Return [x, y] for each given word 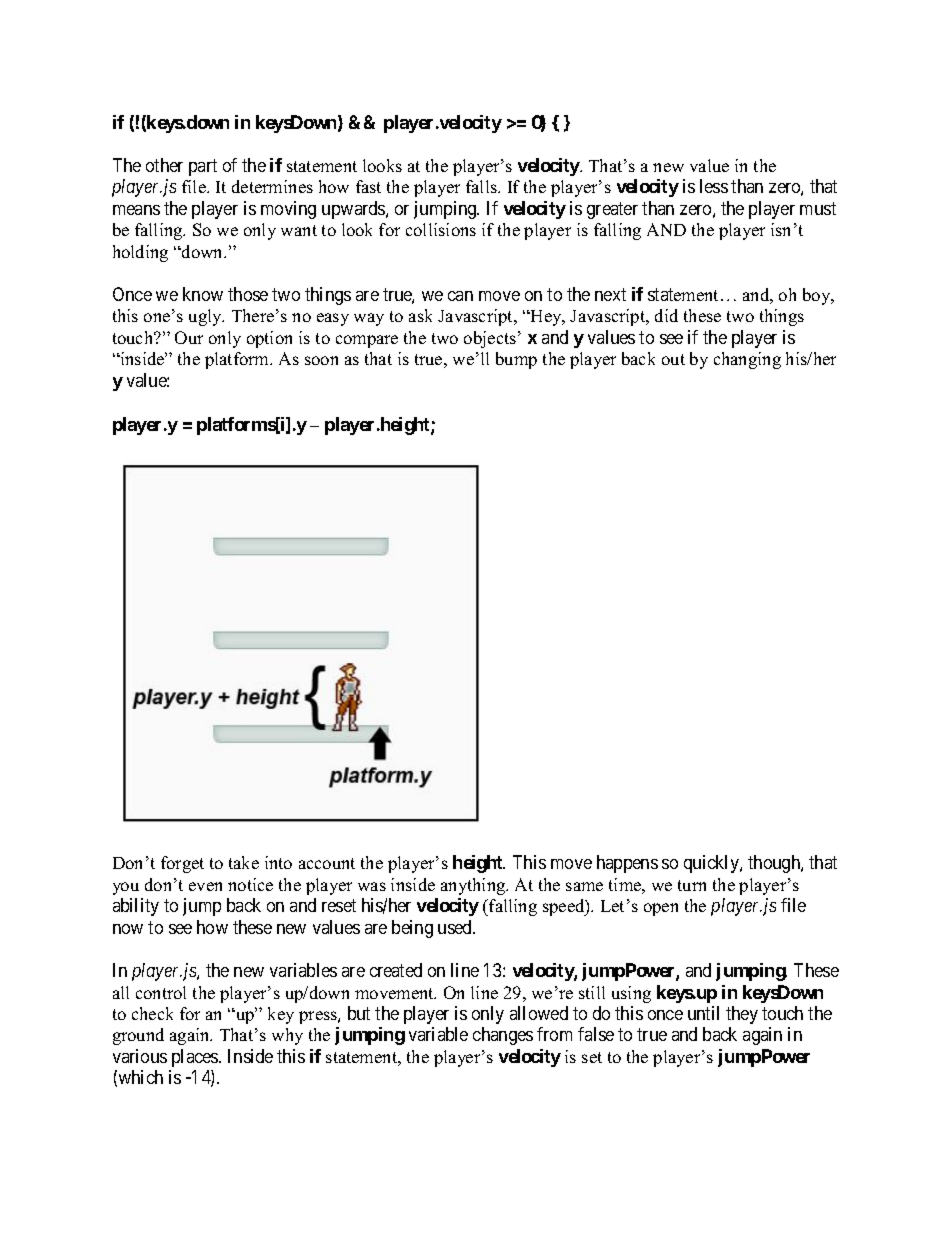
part [203, 167]
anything [474, 886]
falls [482, 186]
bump [516, 360]
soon [321, 360]
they [742, 1015]
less [714, 186]
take [244, 862]
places [196, 1058]
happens [627, 864]
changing [747, 360]
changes [503, 1036]
